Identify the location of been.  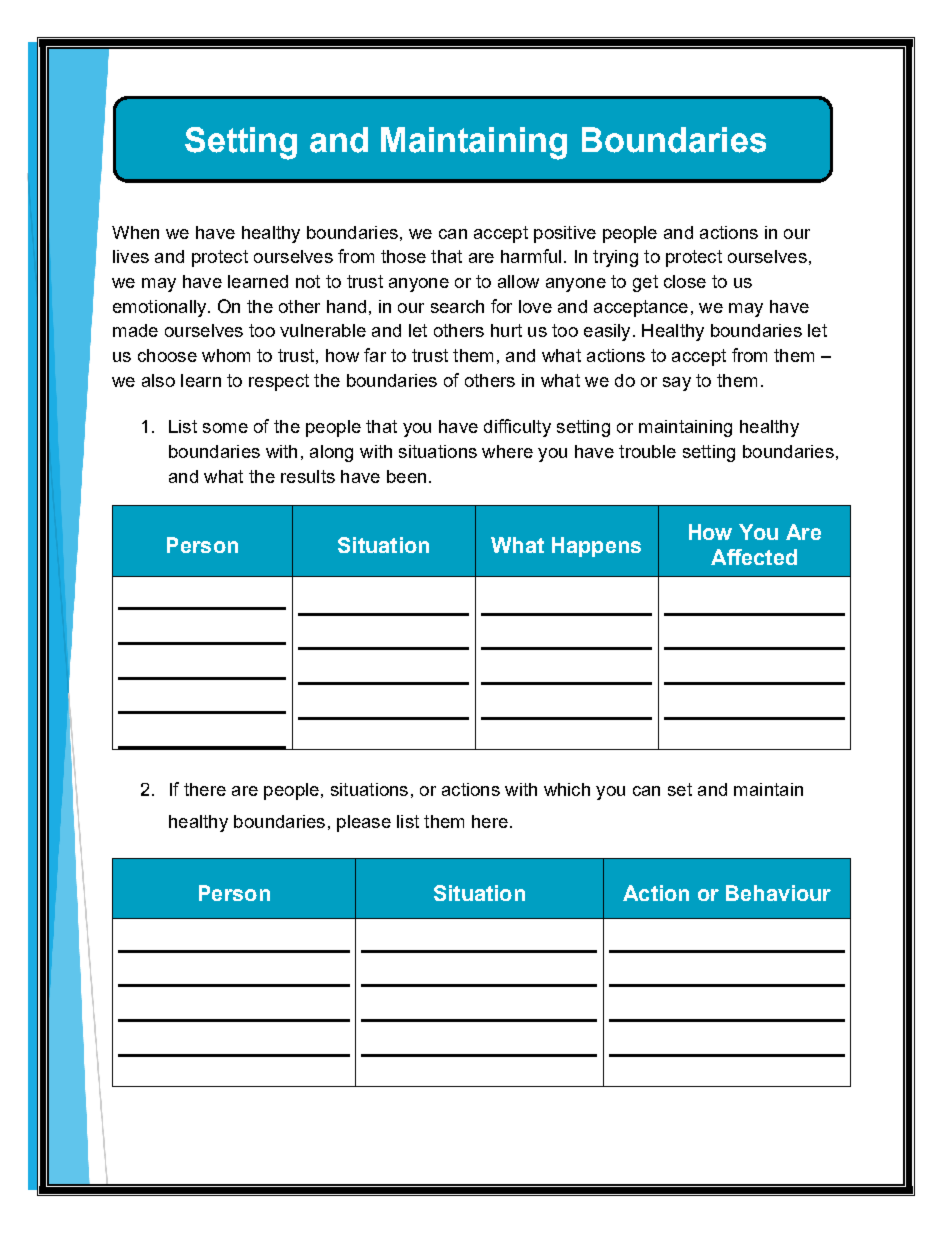
(406, 476).
